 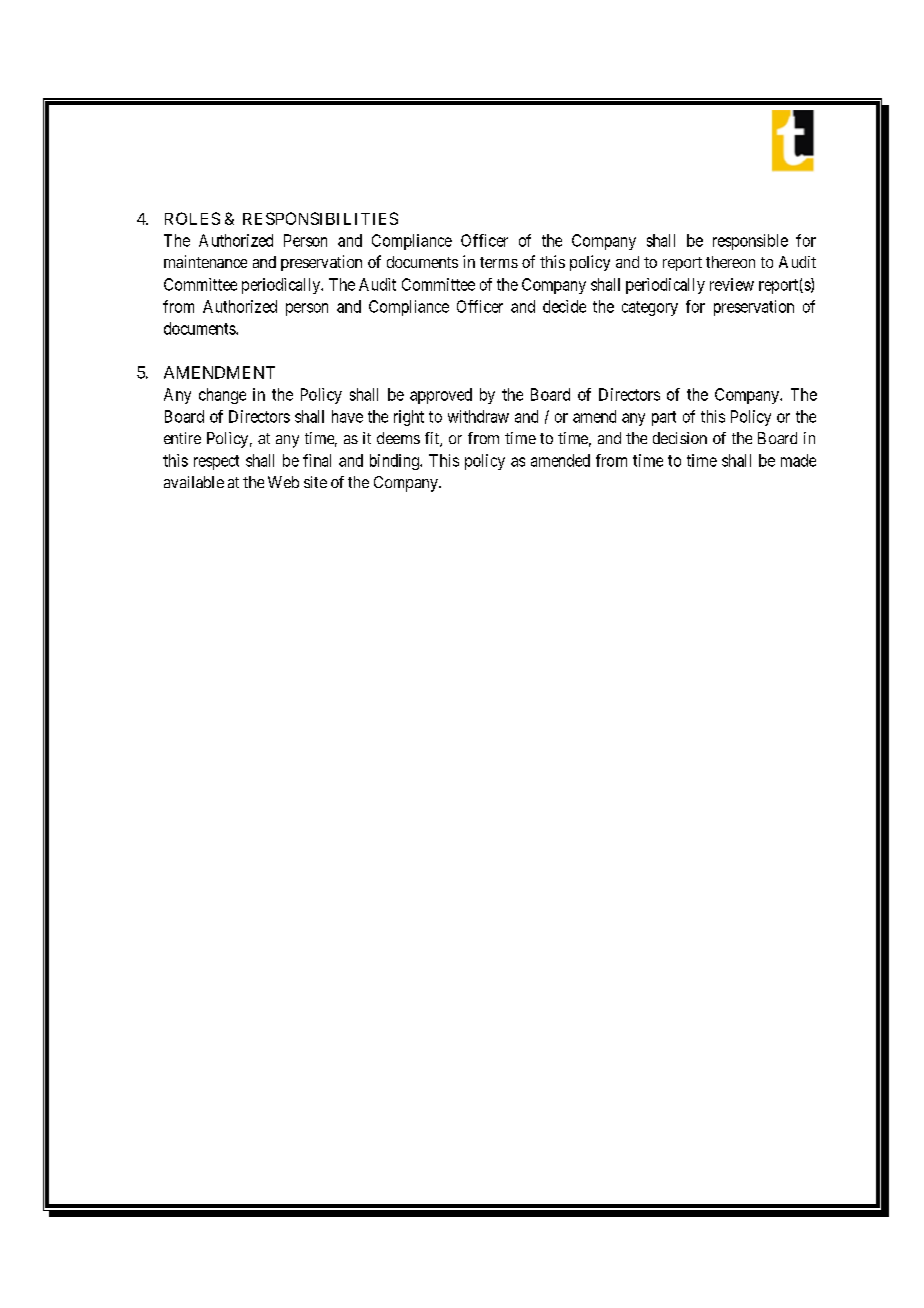 What do you see at coordinates (283, 482) in the screenshot?
I see `Web` at bounding box center [283, 482].
